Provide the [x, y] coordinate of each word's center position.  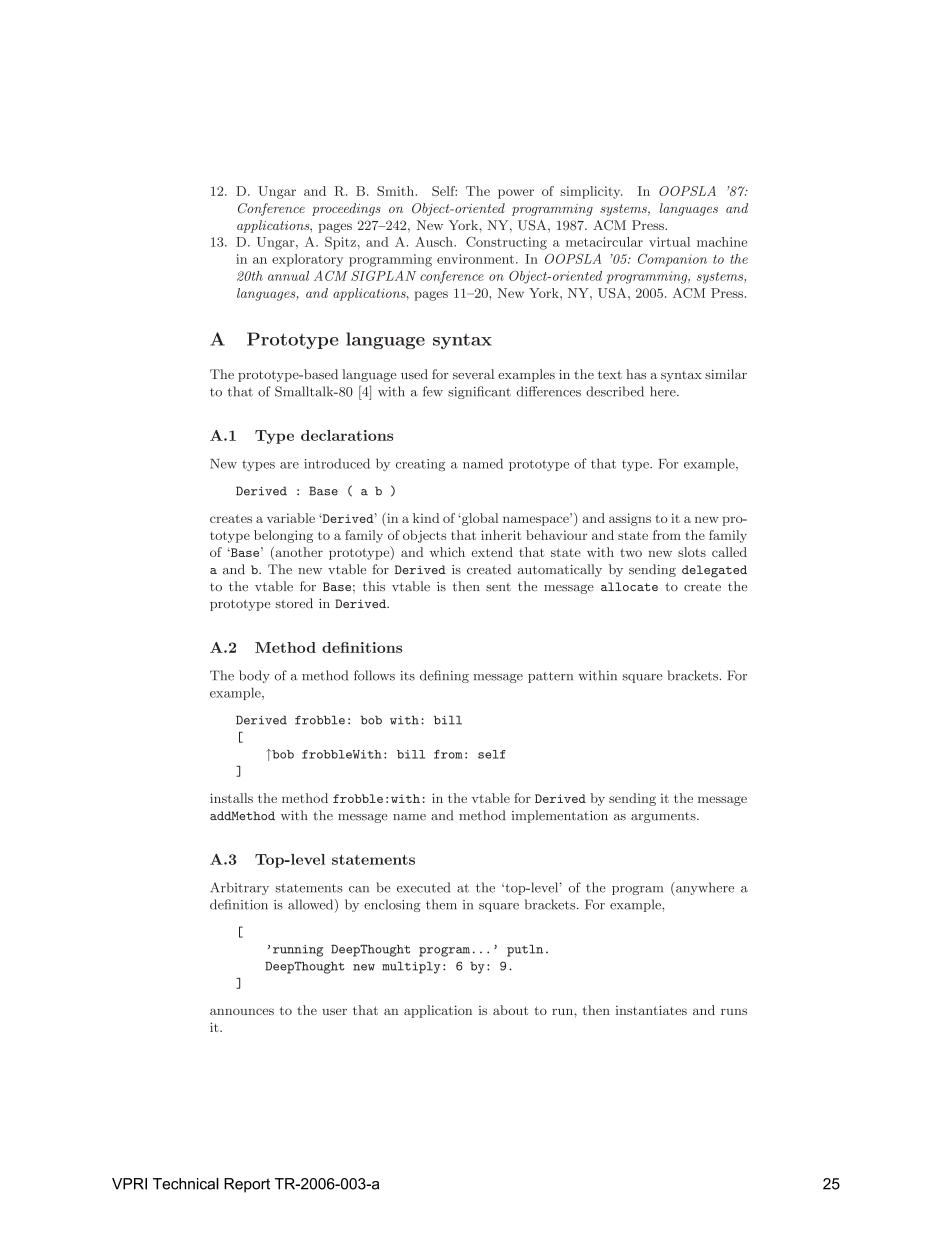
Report [247, 1185]
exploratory [307, 260]
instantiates [651, 1010]
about [510, 1010]
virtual [669, 242]
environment [475, 259]
